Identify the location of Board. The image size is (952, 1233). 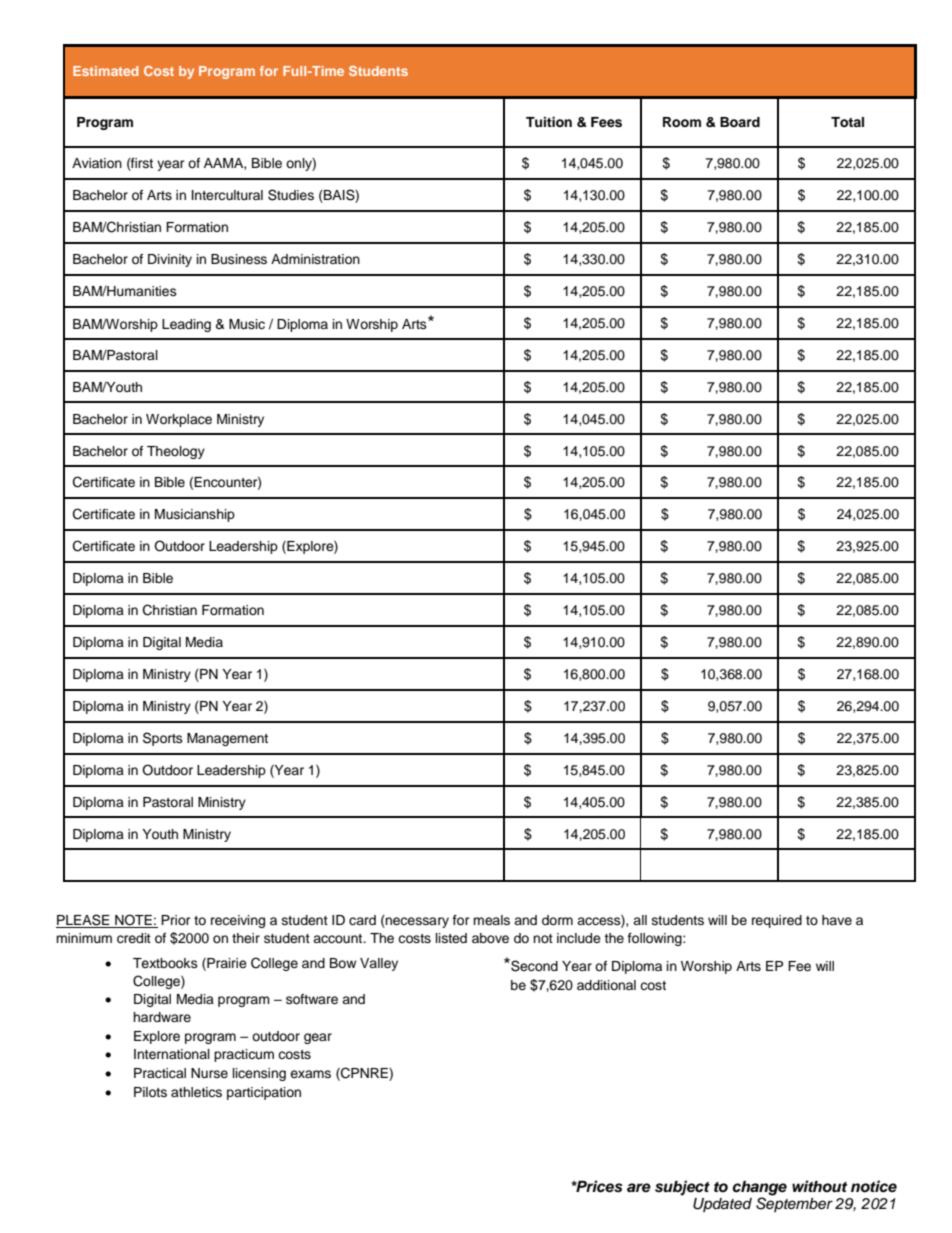
(740, 122).
